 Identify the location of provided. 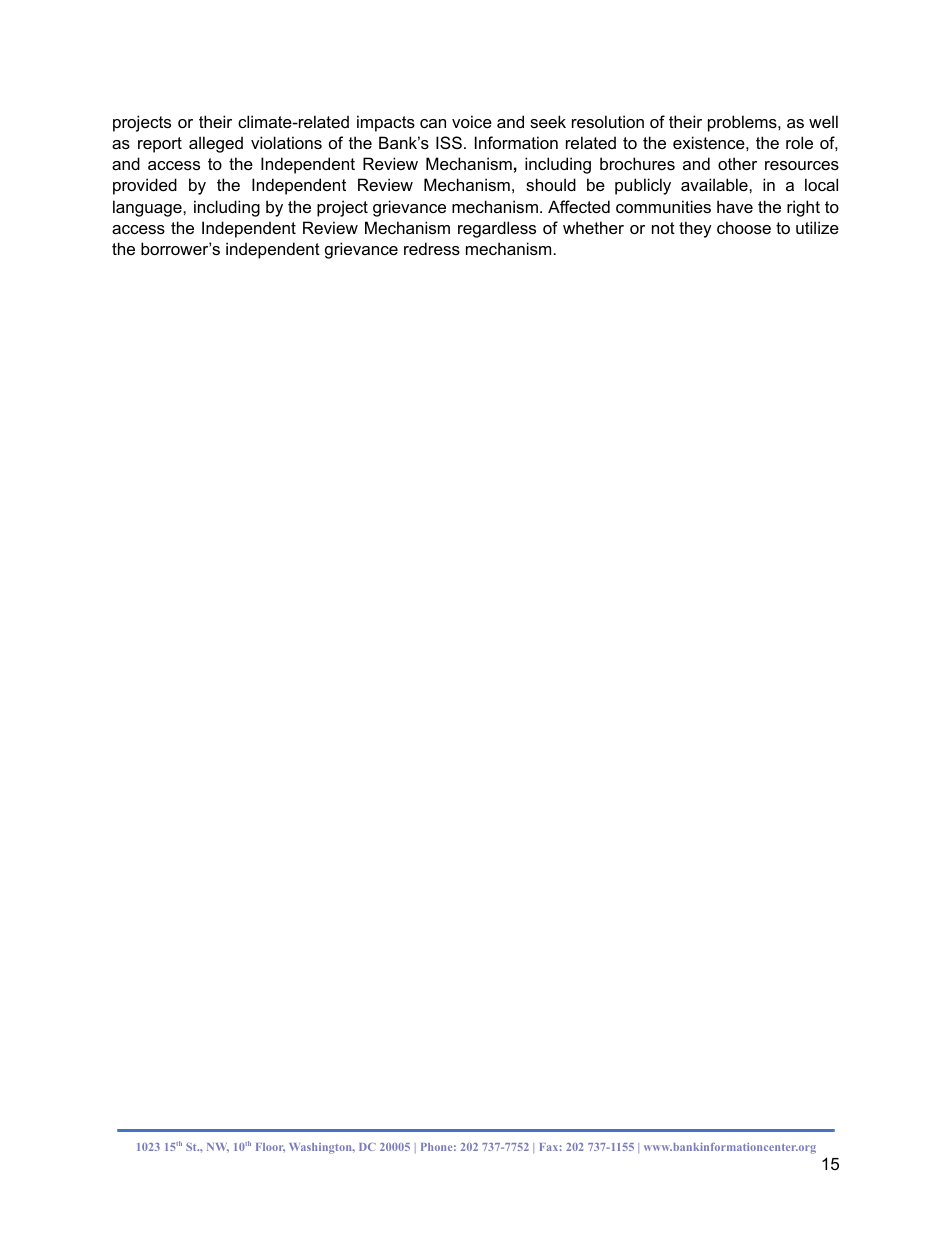
(145, 186).
